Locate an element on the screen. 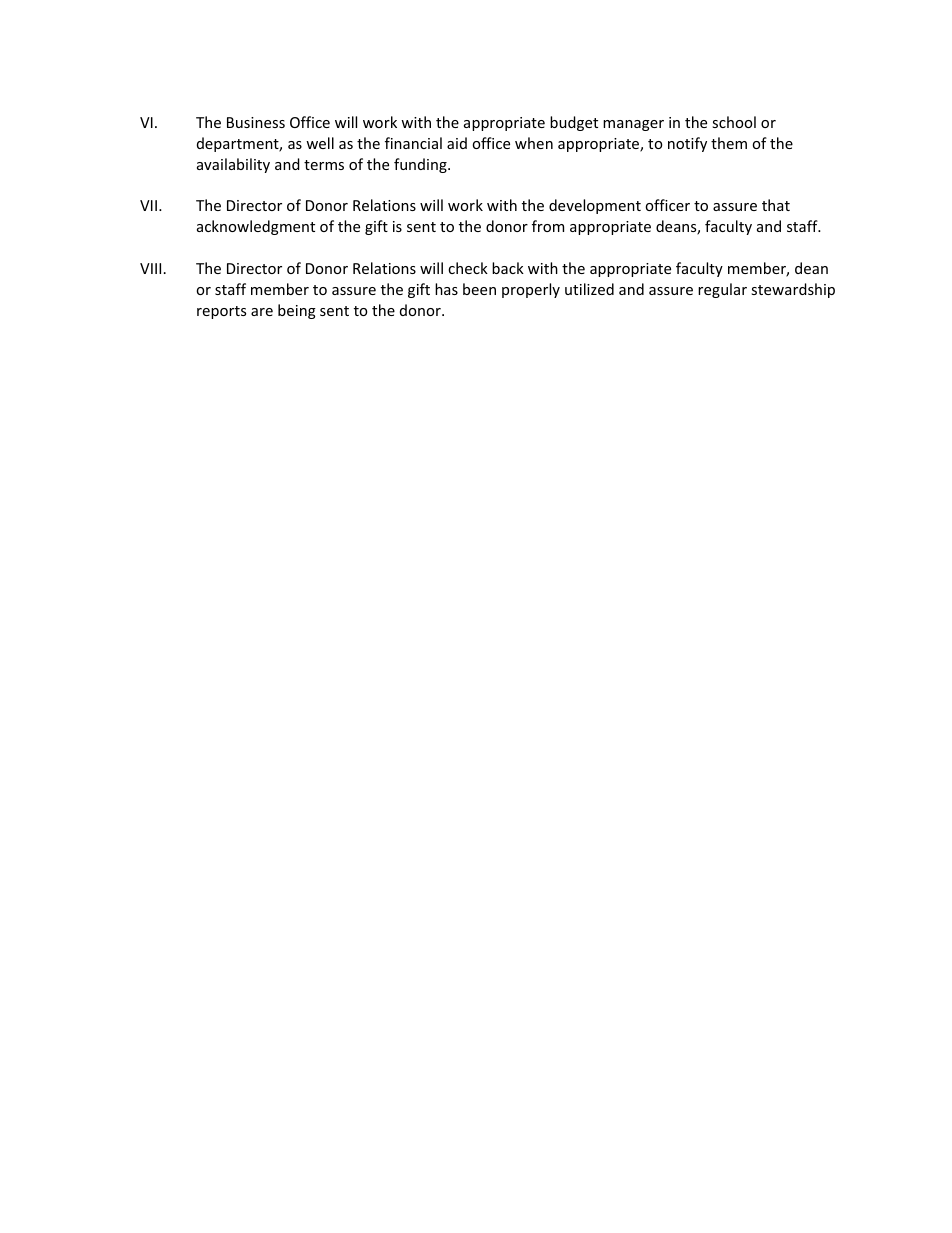 The image size is (952, 1233). acknowledgment is located at coordinates (256, 227).
